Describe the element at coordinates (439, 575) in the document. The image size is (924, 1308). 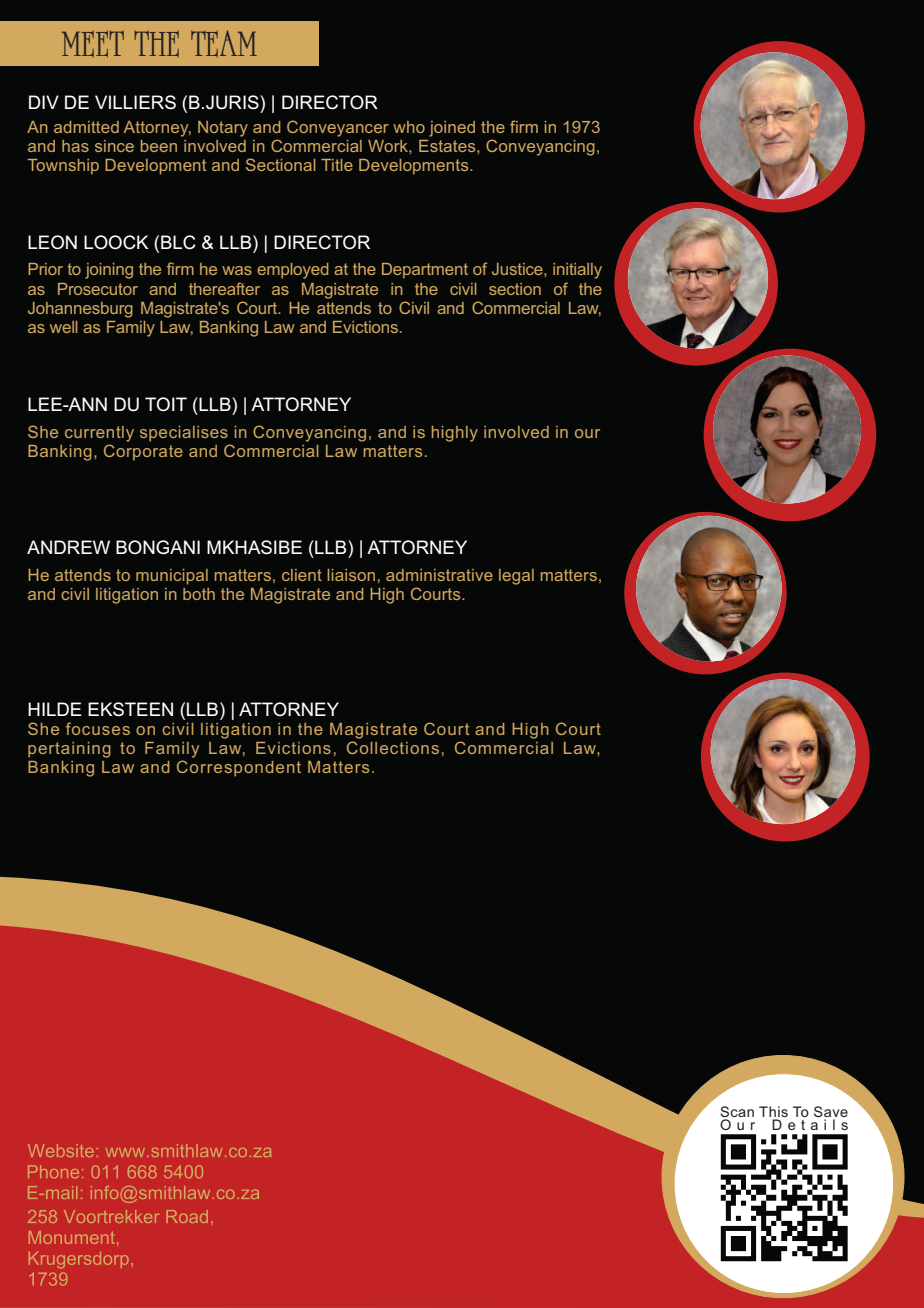
I see `administrative` at that location.
